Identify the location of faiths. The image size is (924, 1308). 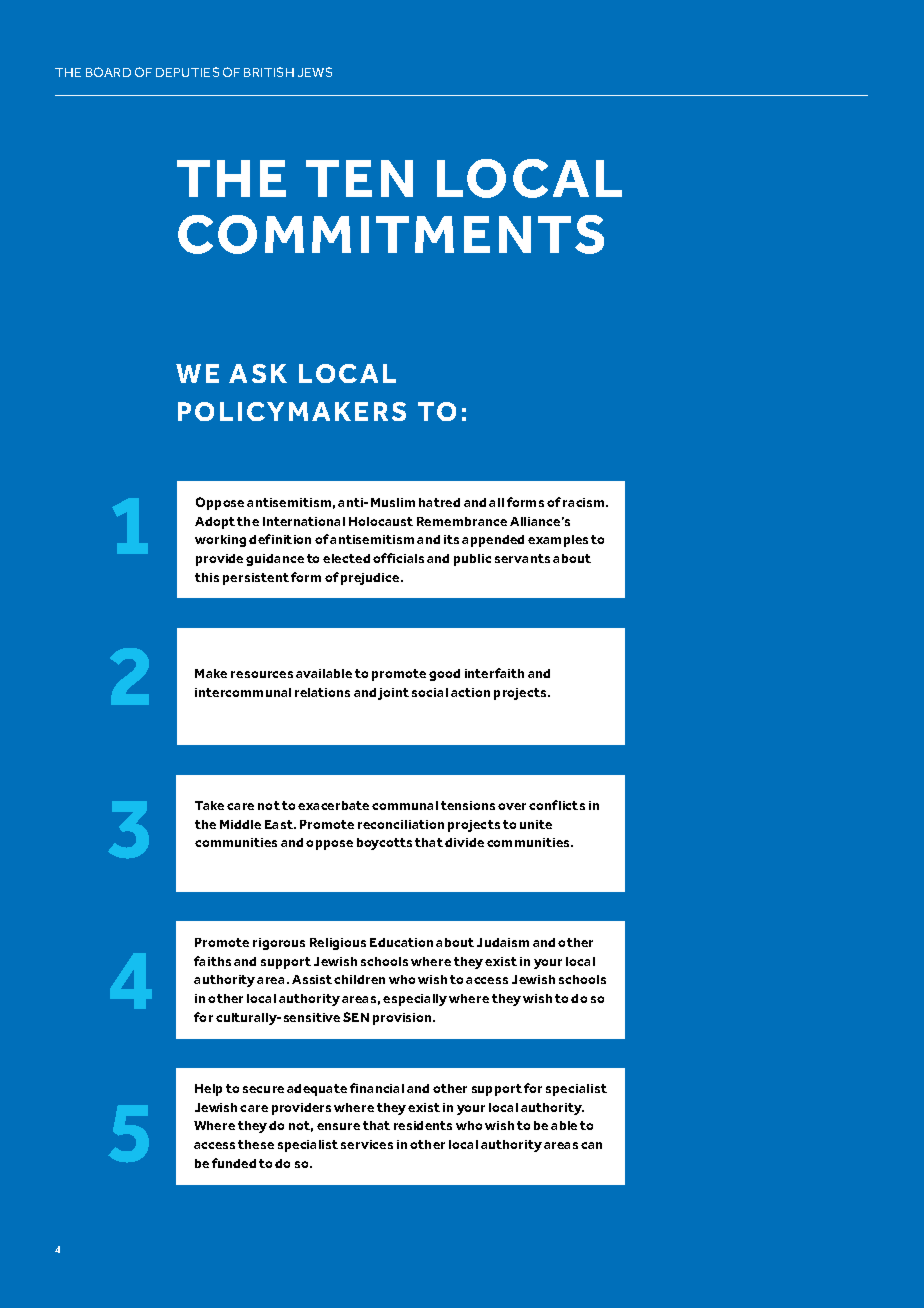
(212, 961).
